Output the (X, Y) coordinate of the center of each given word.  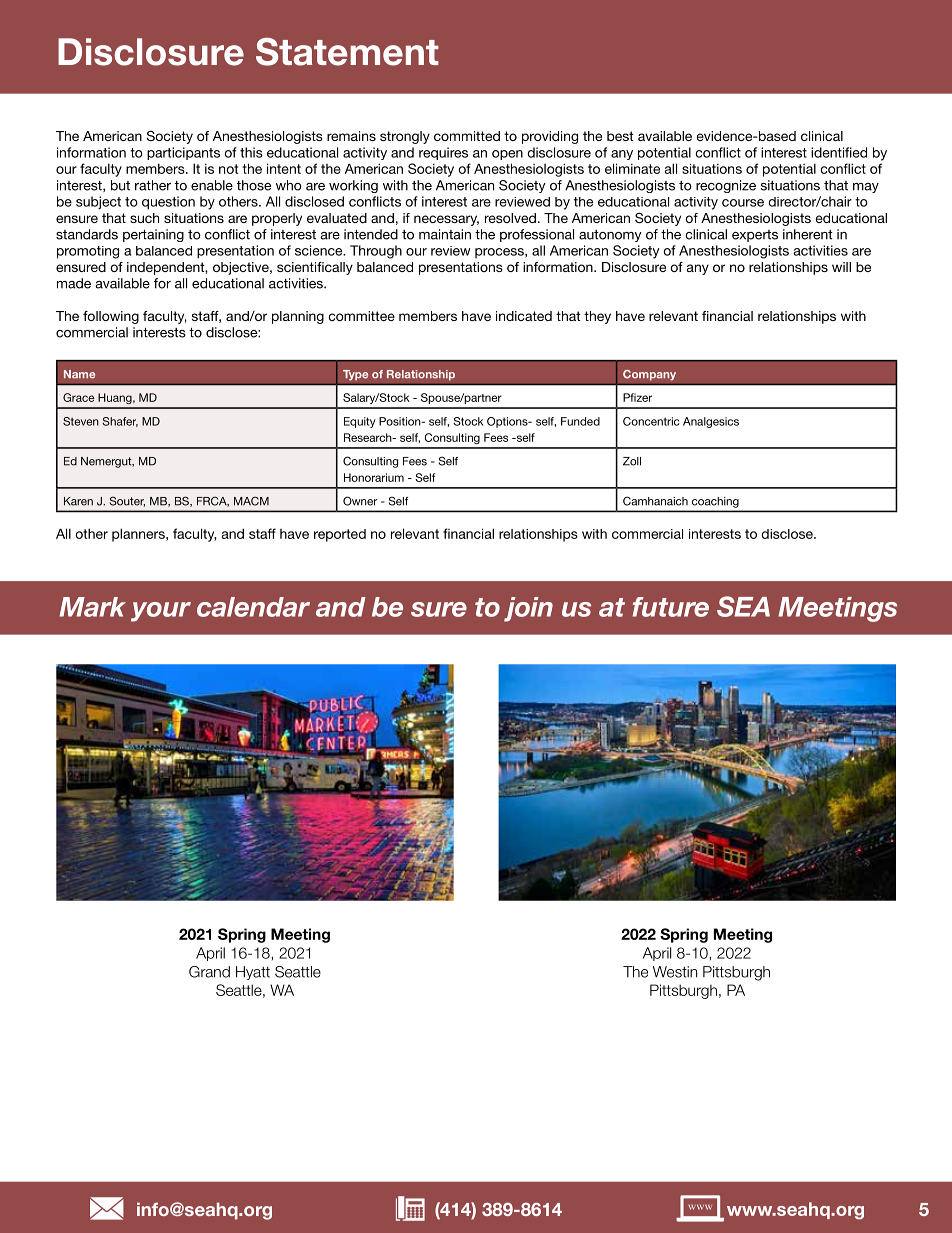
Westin (675, 972)
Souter (127, 501)
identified (839, 152)
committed (467, 136)
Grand (209, 972)
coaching (715, 502)
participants (183, 153)
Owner (360, 501)
